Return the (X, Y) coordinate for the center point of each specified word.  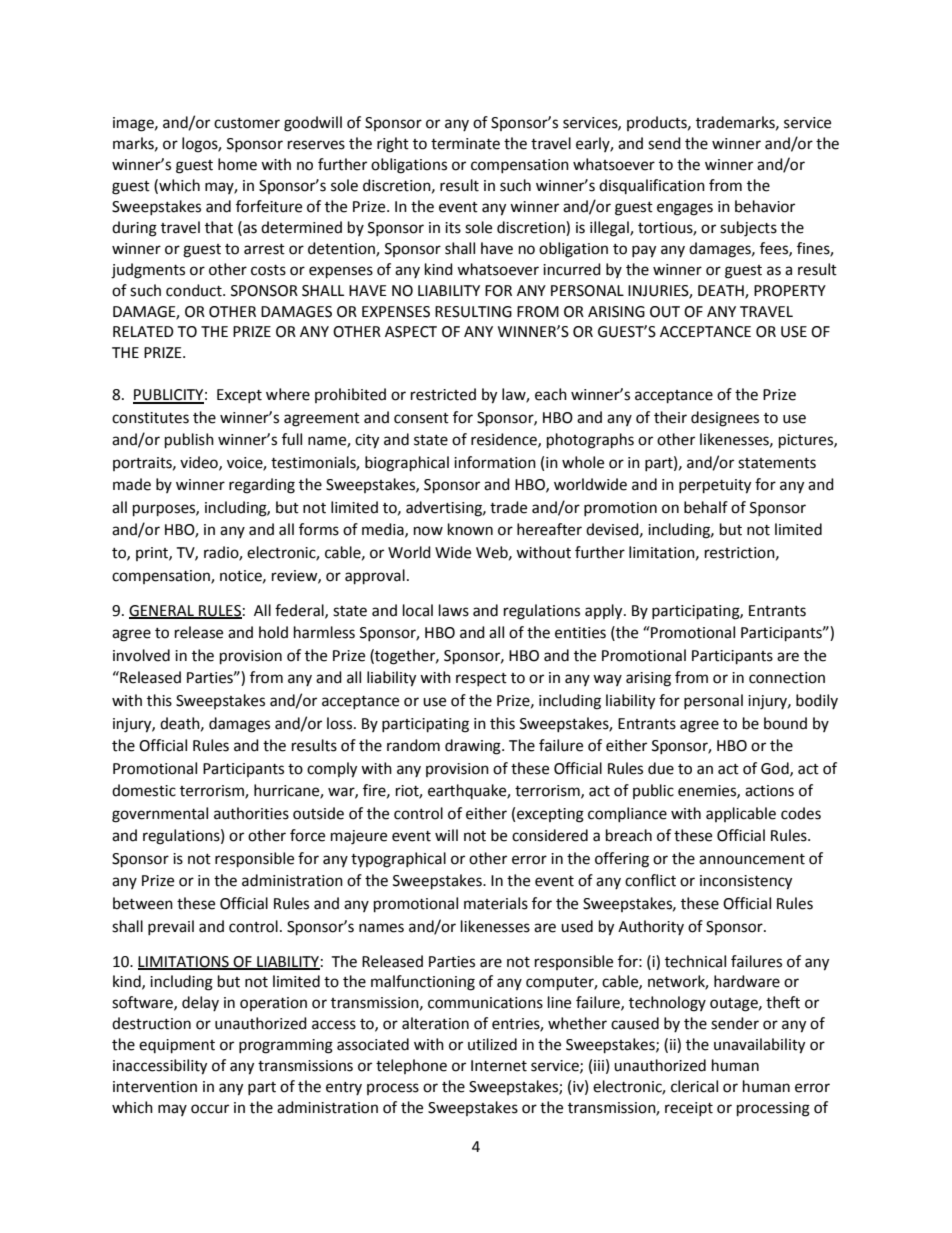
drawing (474, 747)
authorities (251, 813)
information (495, 462)
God (776, 769)
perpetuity (715, 486)
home (237, 164)
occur (210, 1109)
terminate (465, 144)
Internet (499, 1066)
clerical (694, 1086)
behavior (765, 206)
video (200, 463)
